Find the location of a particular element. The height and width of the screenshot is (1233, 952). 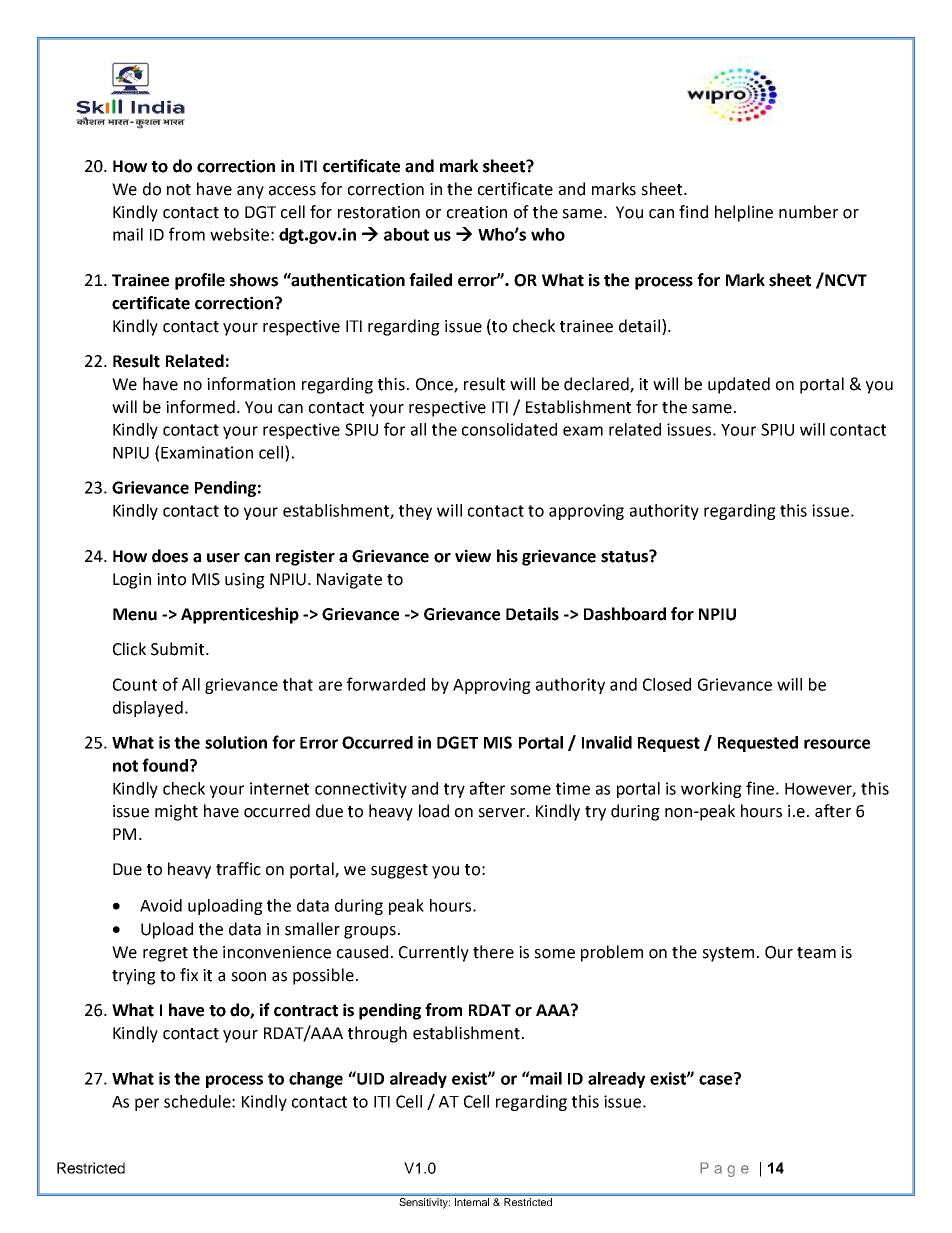

creation is located at coordinates (477, 212).
